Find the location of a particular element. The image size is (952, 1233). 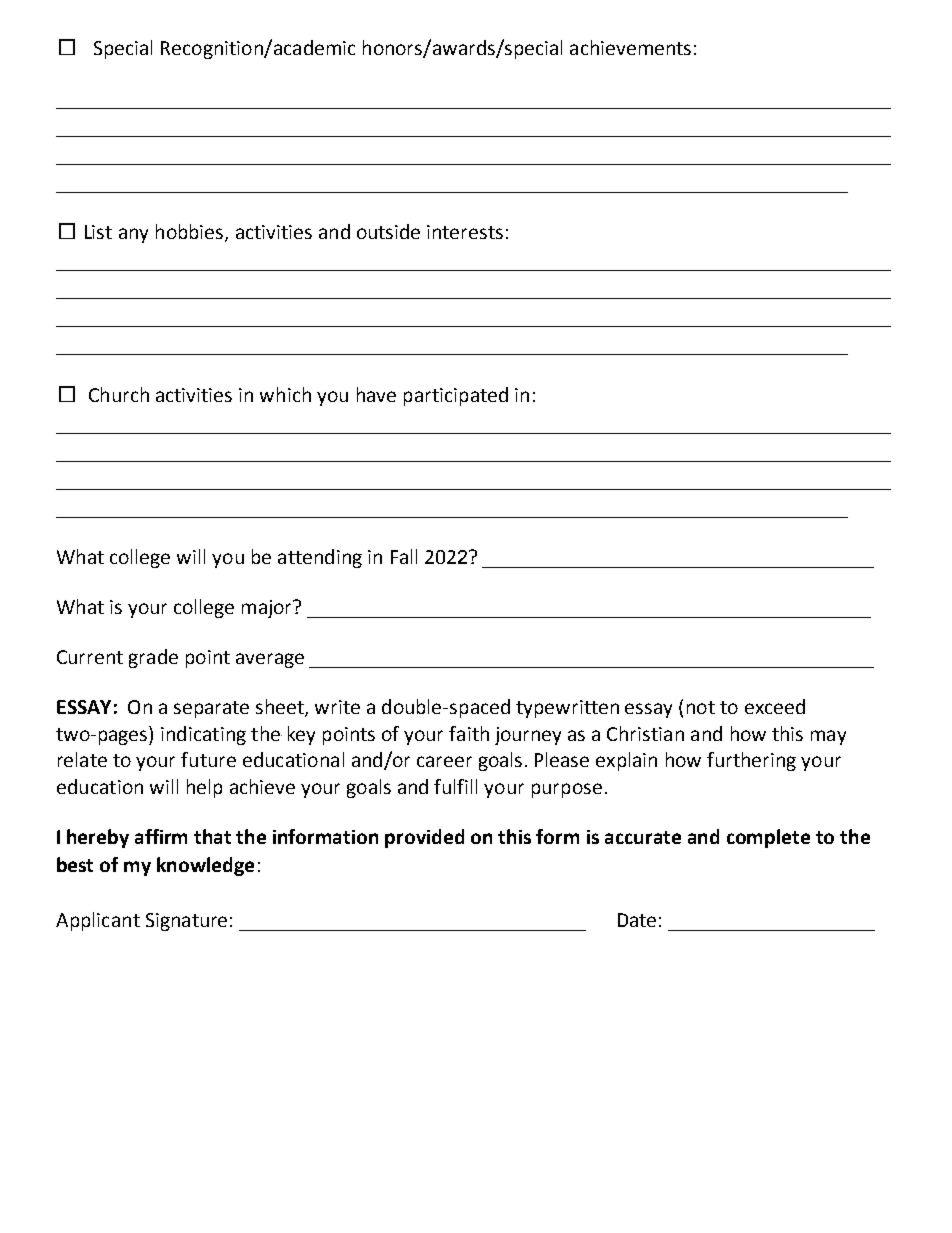

interests is located at coordinates (465, 232).
